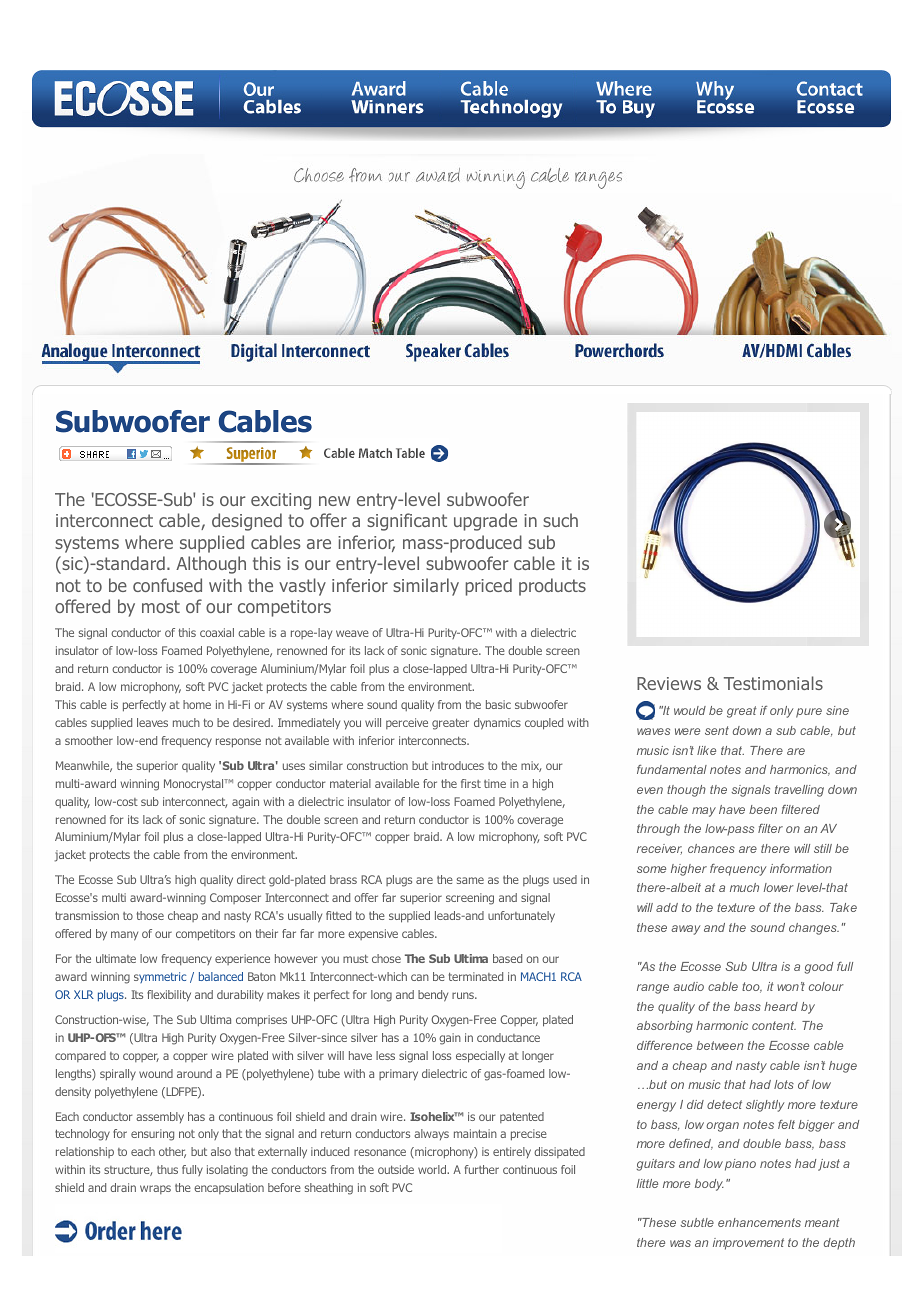 The width and height of the image is (924, 1308). Describe the element at coordinates (784, 1084) in the image. I see `lots` at that location.
